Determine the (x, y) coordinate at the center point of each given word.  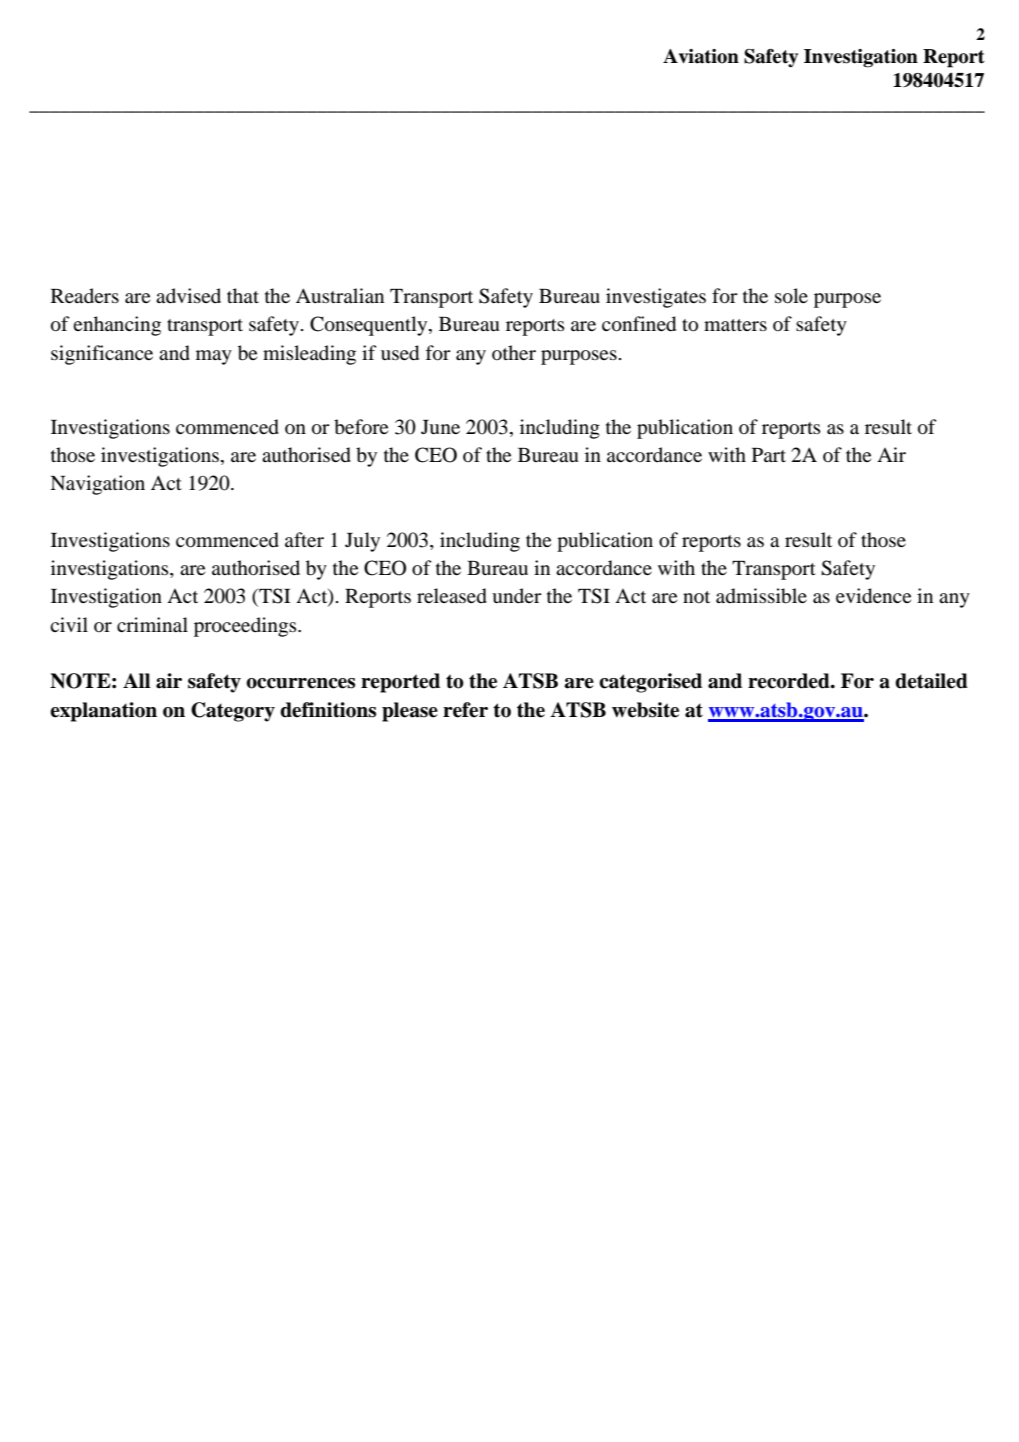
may (214, 357)
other (514, 352)
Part (769, 455)
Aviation (701, 56)
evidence (873, 596)
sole (791, 296)
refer (465, 710)
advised (188, 295)
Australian (340, 295)
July (362, 542)
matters (735, 325)
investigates (656, 298)
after (304, 539)
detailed (931, 681)
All (136, 680)
